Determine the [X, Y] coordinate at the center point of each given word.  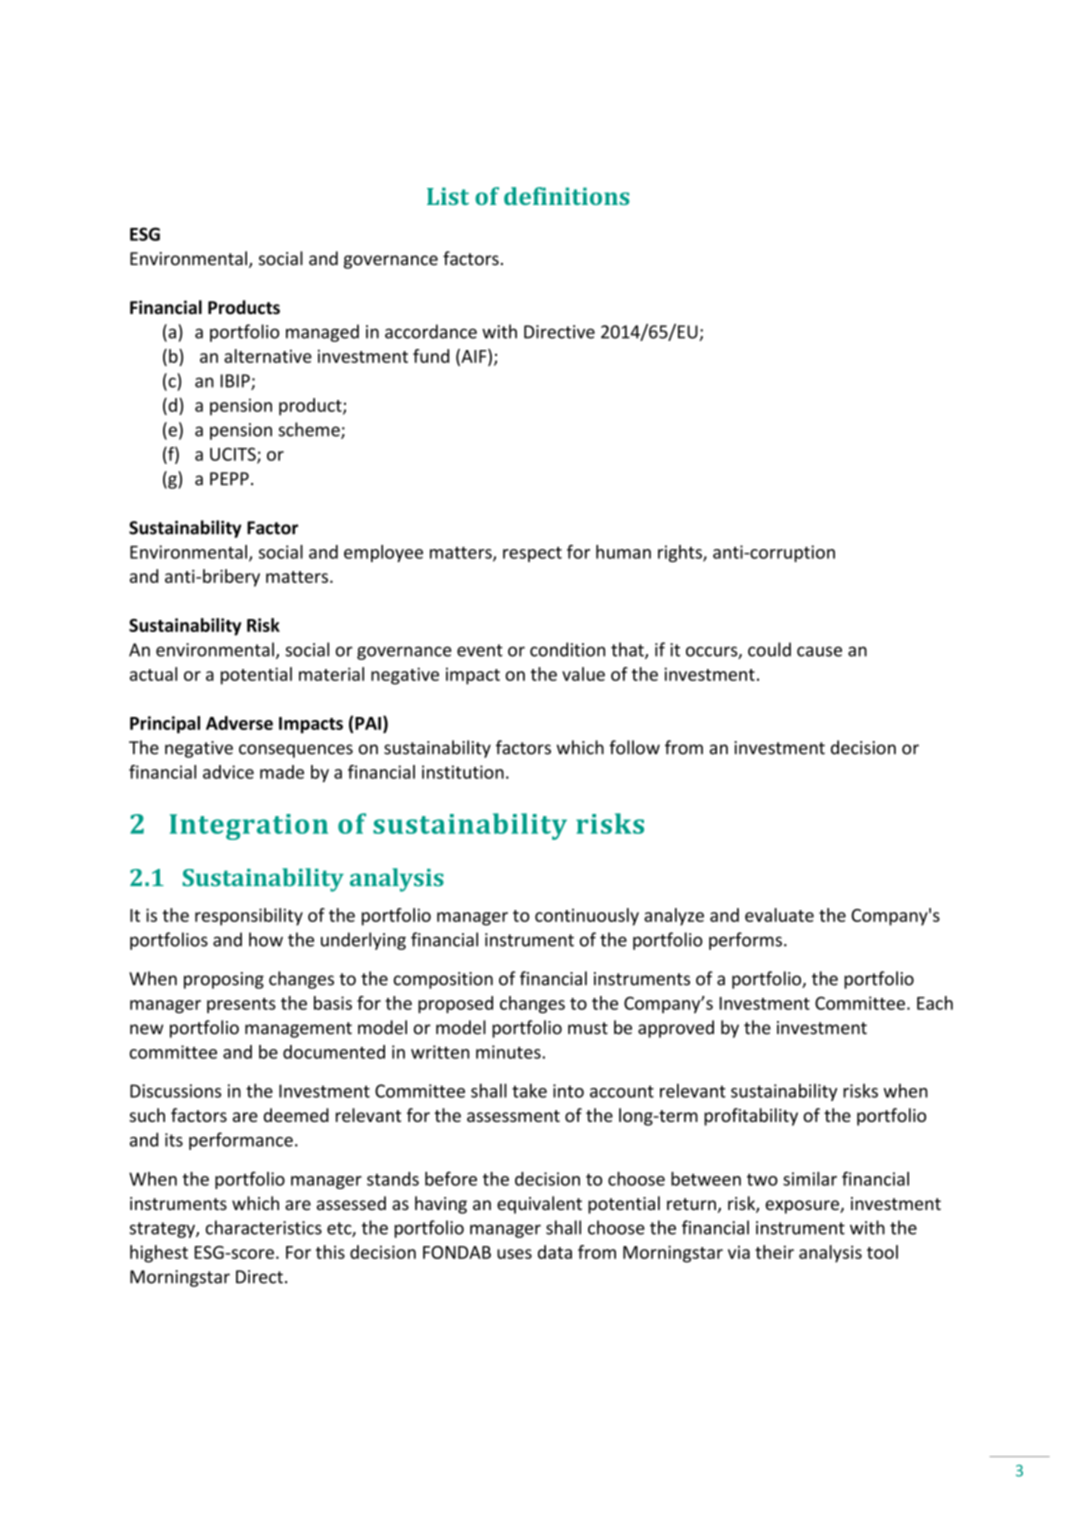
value [583, 674]
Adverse [239, 723]
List [448, 196]
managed [322, 333]
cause [819, 651]
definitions [567, 196]
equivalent [539, 1205]
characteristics [264, 1227]
